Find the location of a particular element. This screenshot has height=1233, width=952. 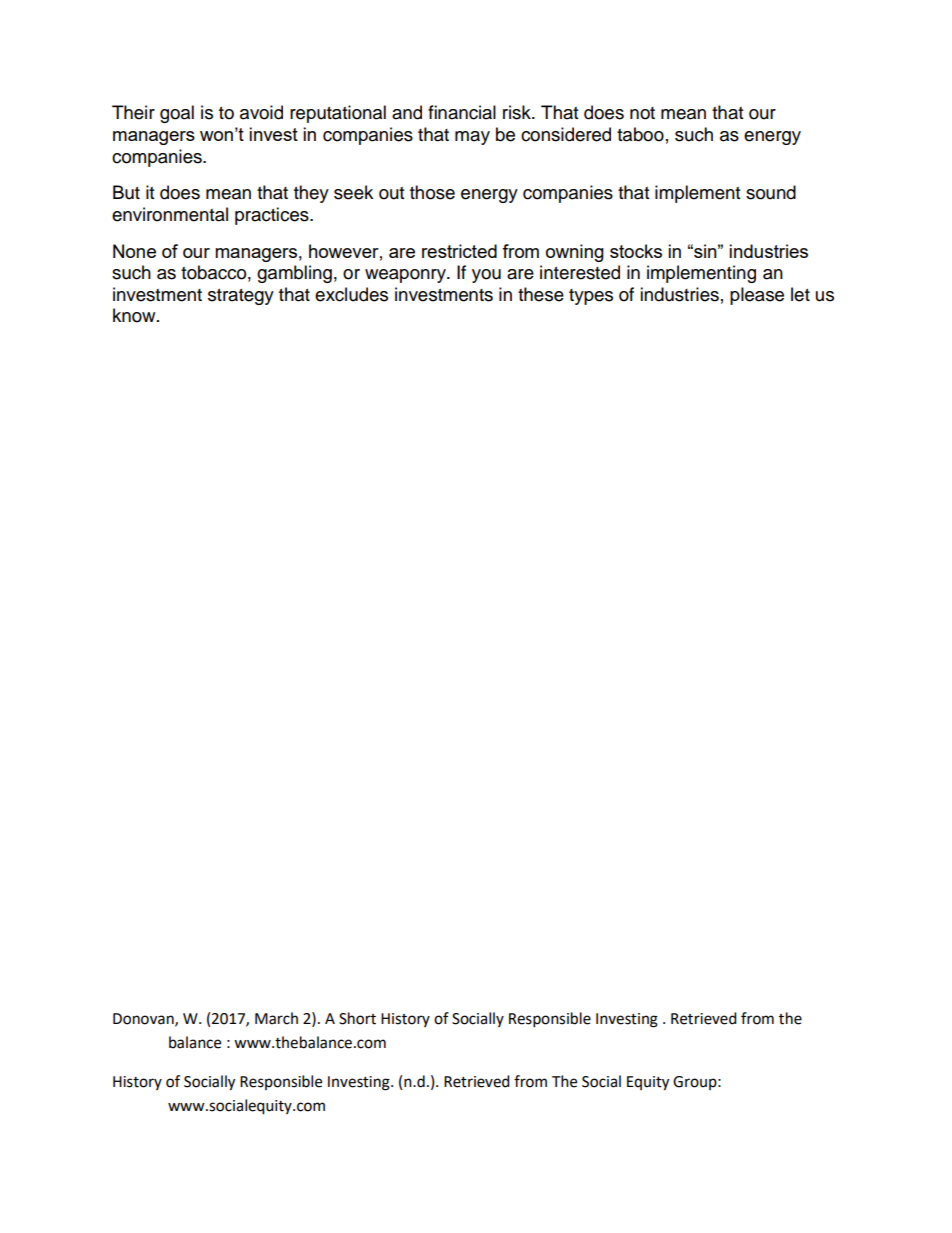

may is located at coordinates (472, 138).
